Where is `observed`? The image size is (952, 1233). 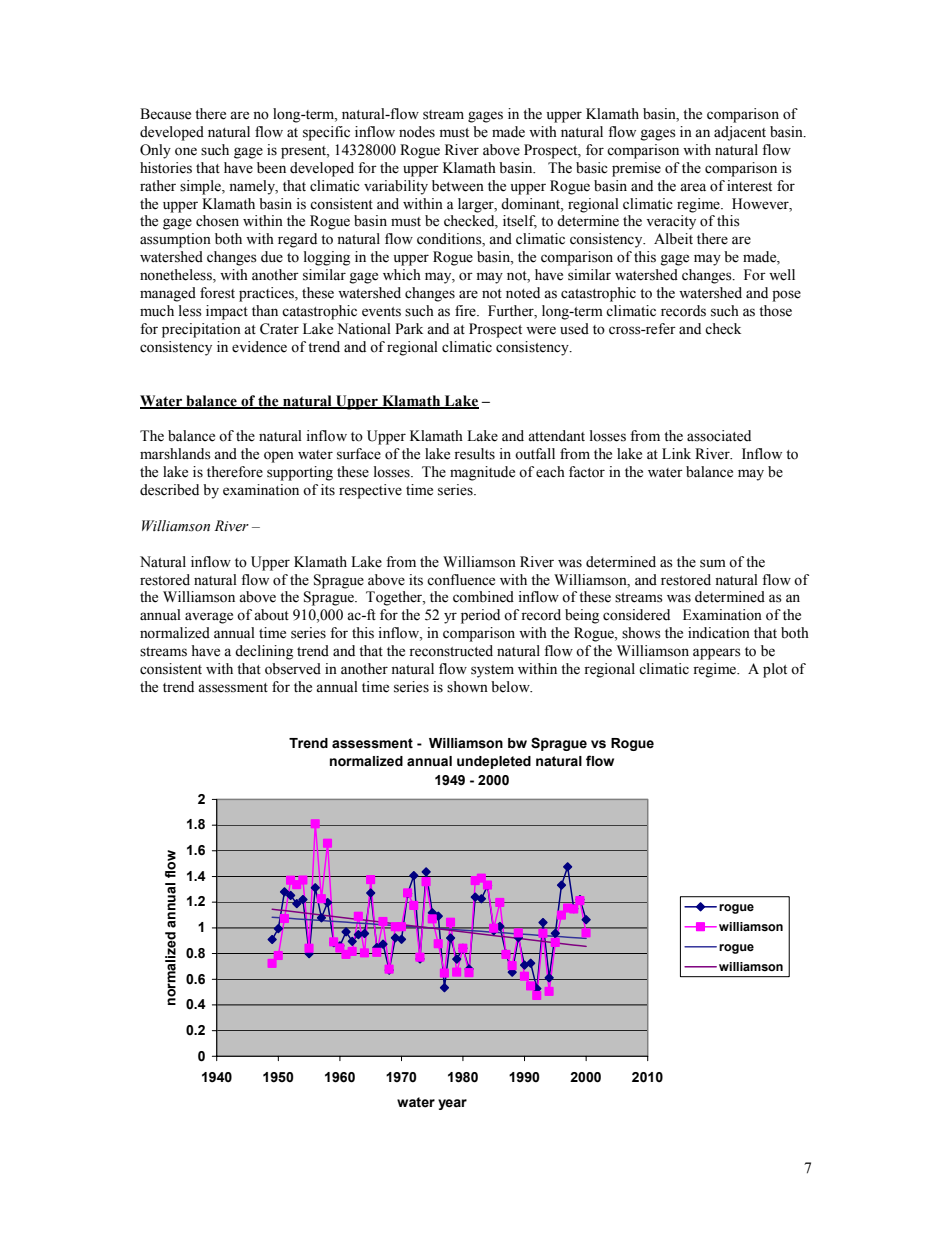
observed is located at coordinates (293, 669).
